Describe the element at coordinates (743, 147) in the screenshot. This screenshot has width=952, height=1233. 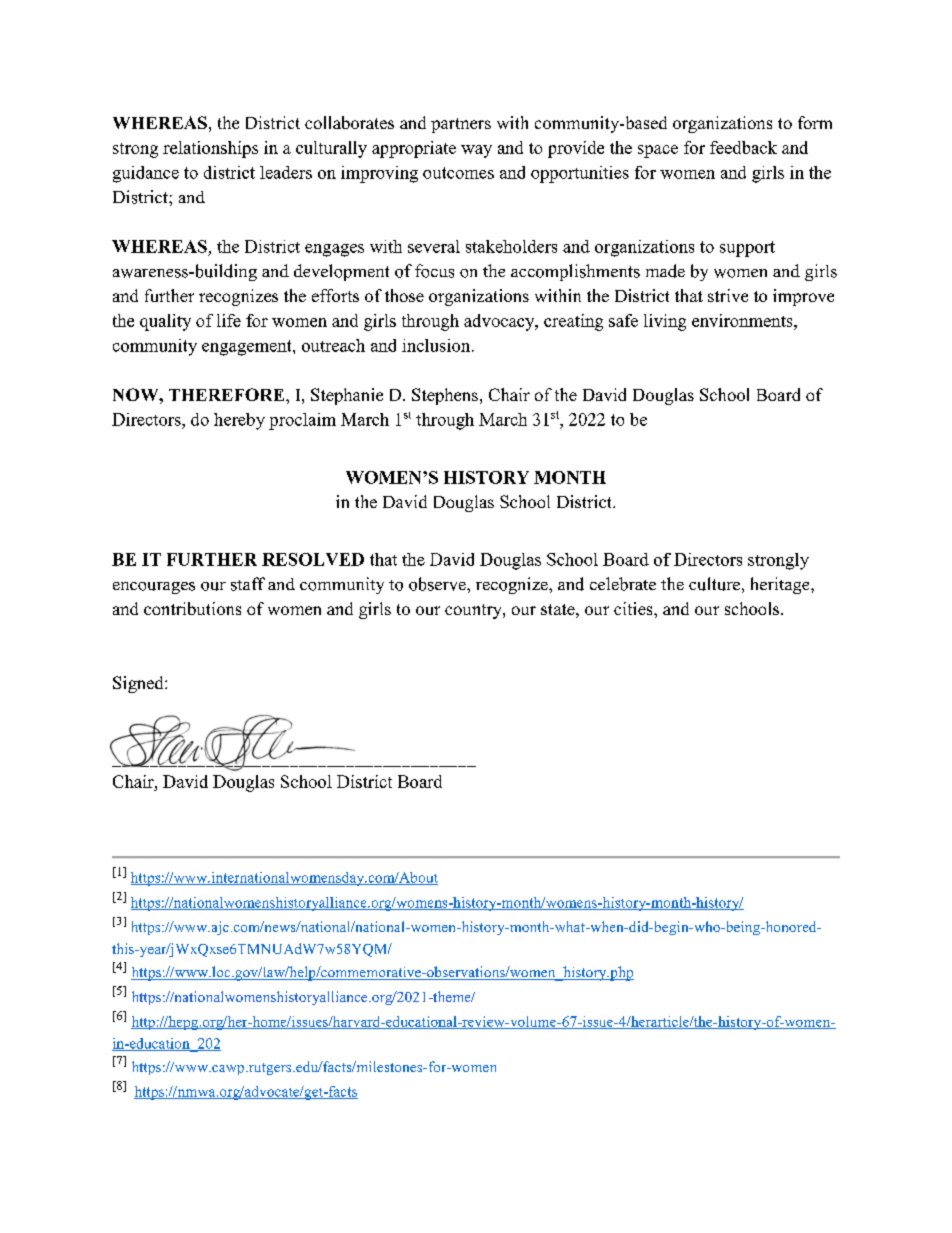
I see `feedback` at that location.
